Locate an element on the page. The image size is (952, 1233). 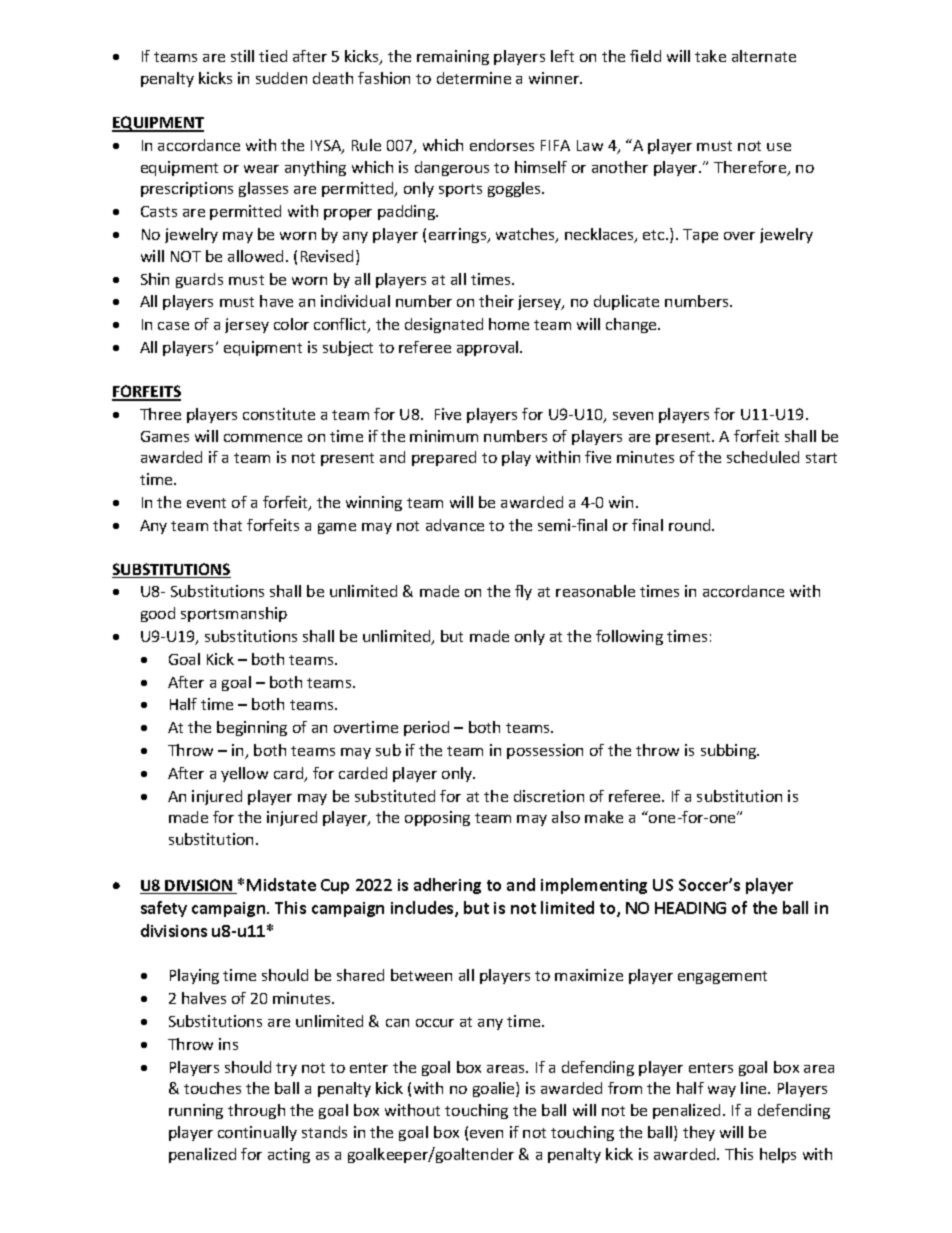
still is located at coordinates (242, 56).
